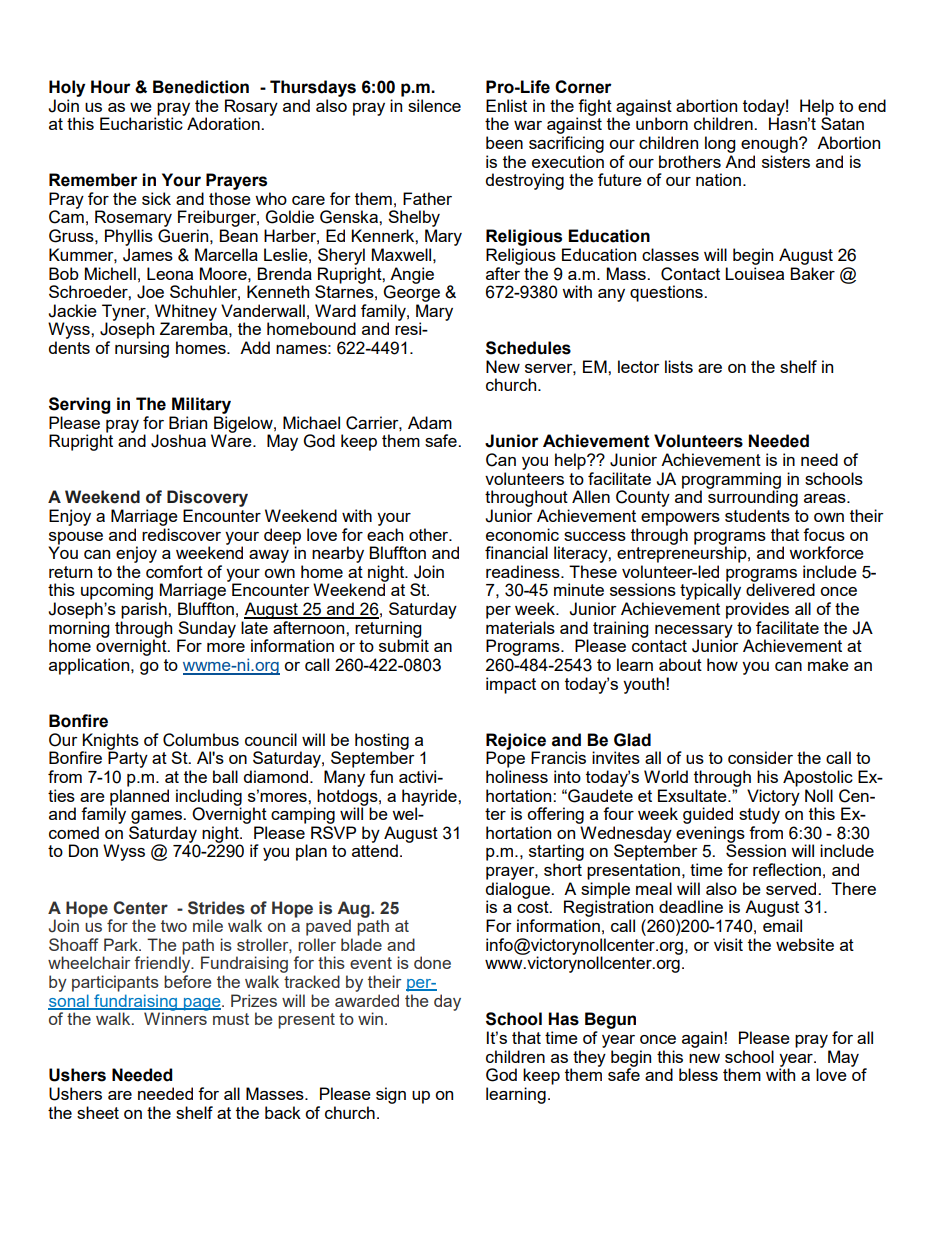 The height and width of the image is (1233, 952). I want to click on nursing, so click(142, 349).
